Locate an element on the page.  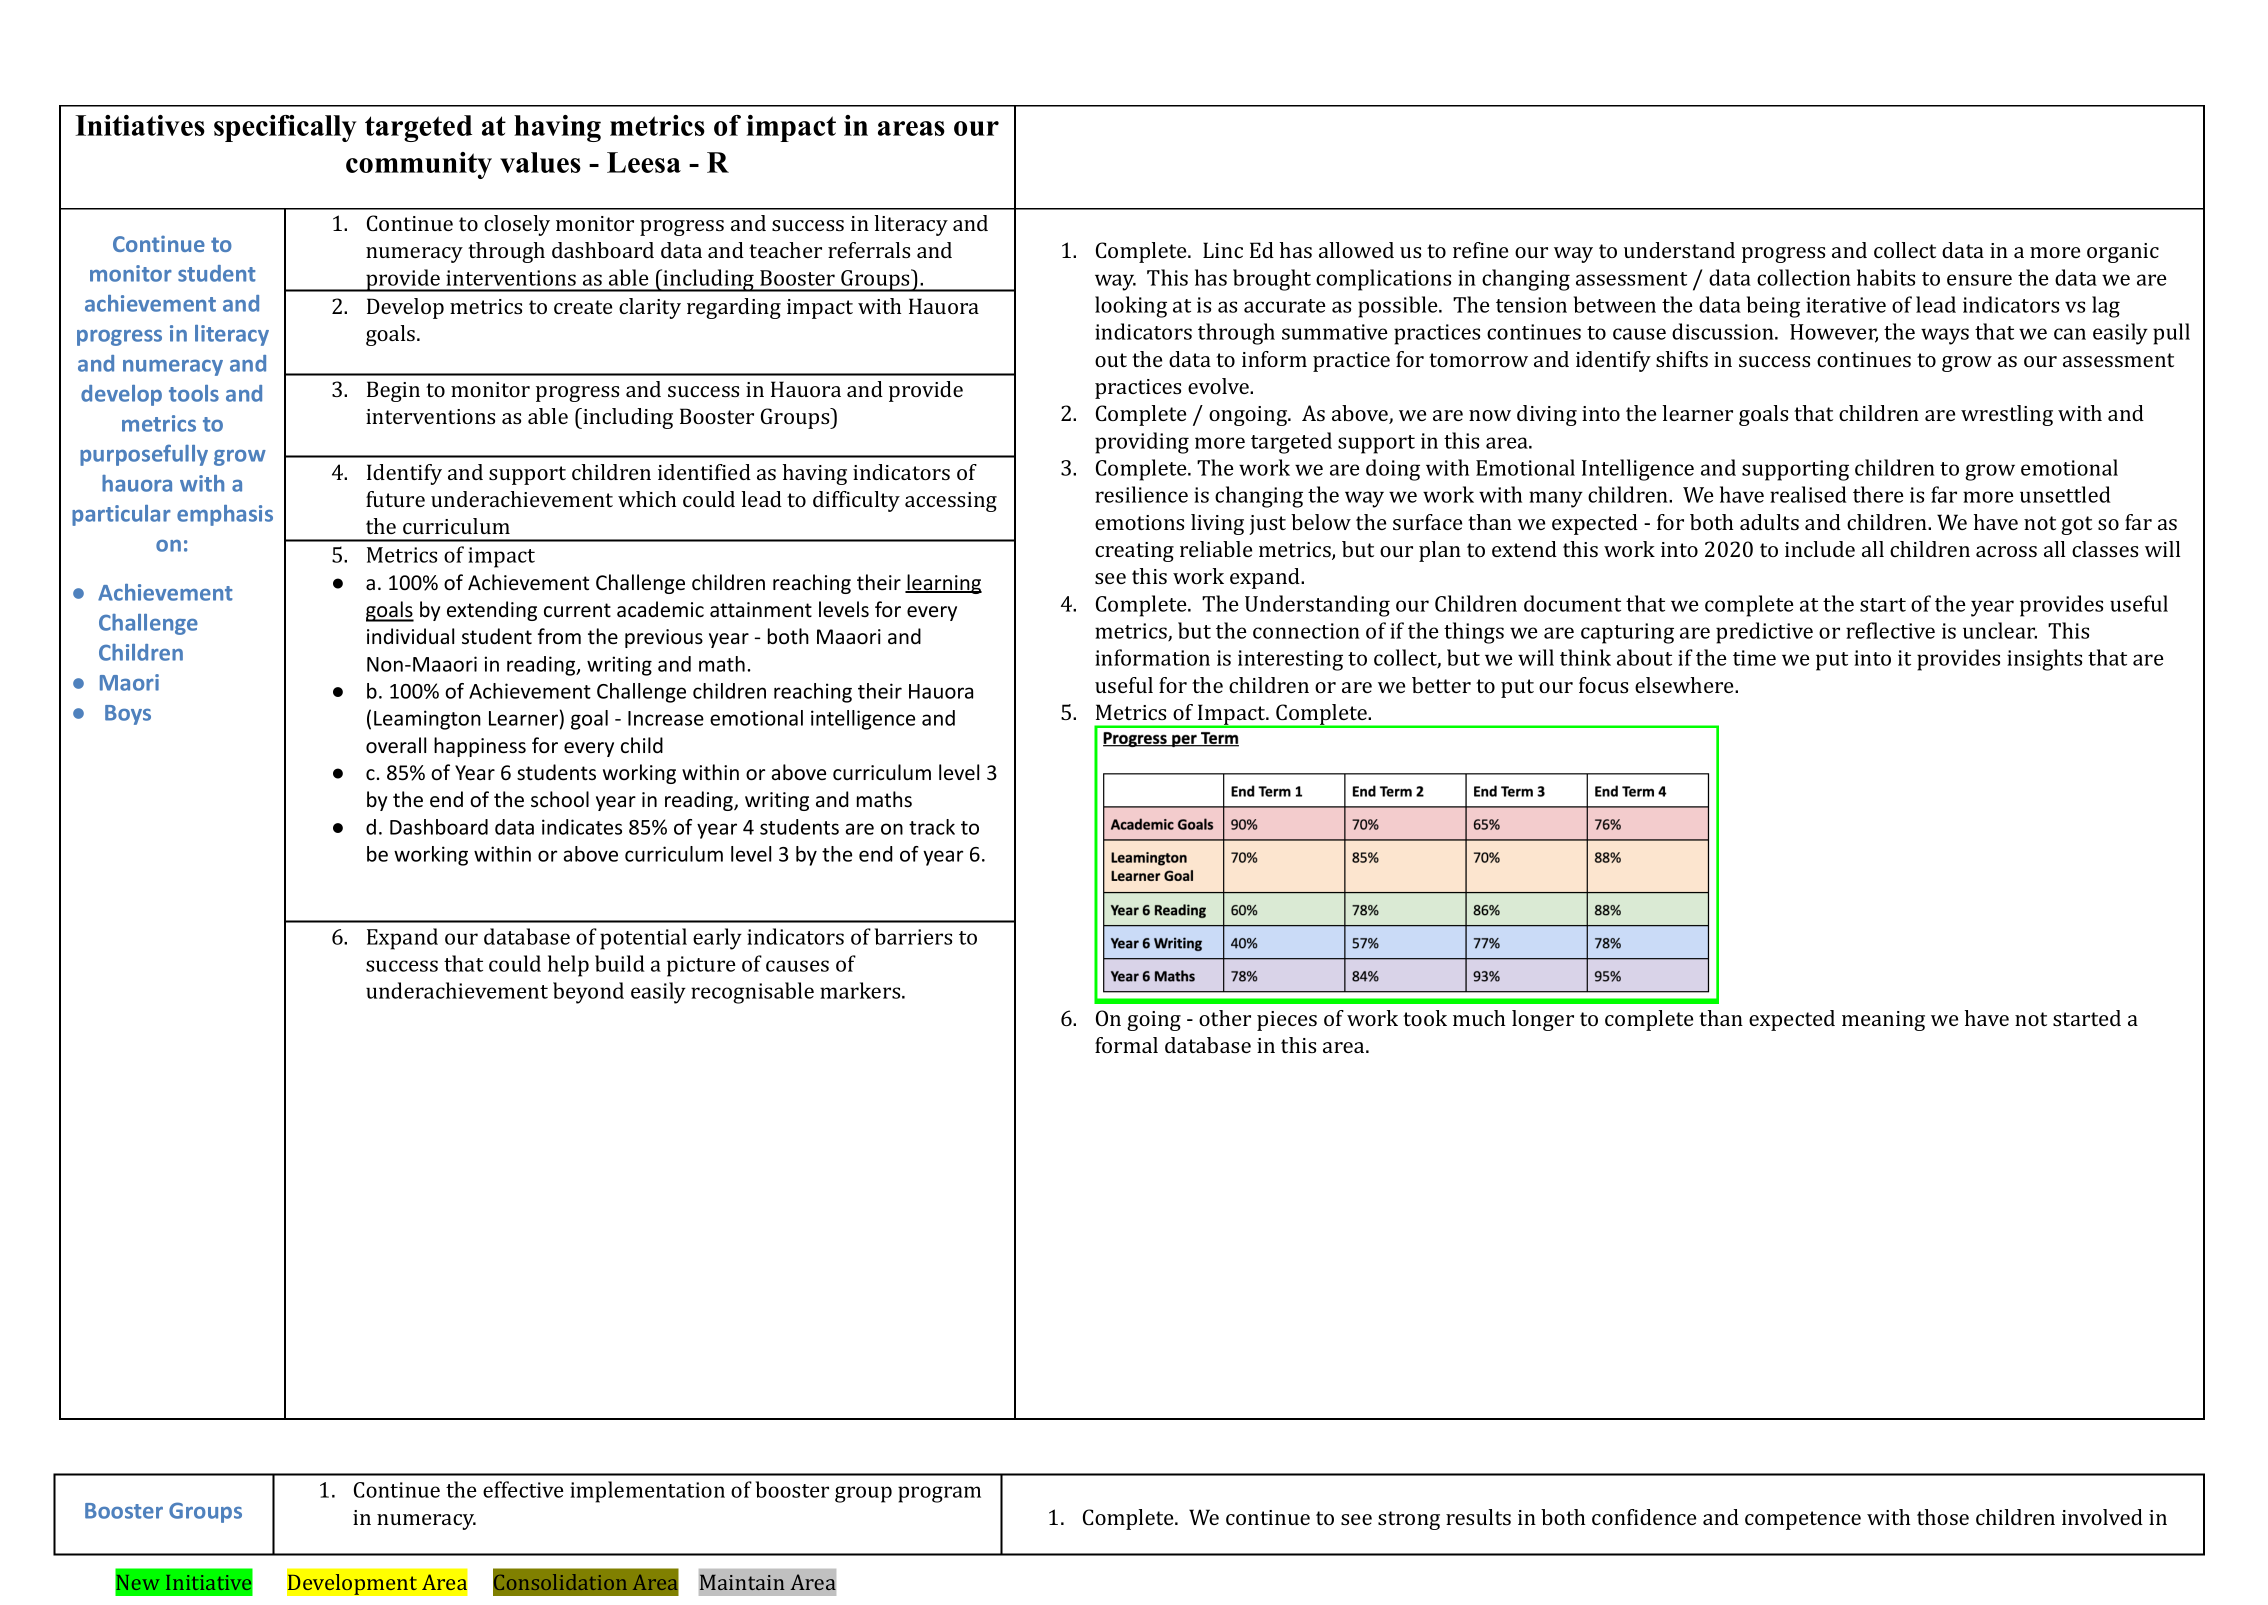
Linc is located at coordinates (1223, 250).
